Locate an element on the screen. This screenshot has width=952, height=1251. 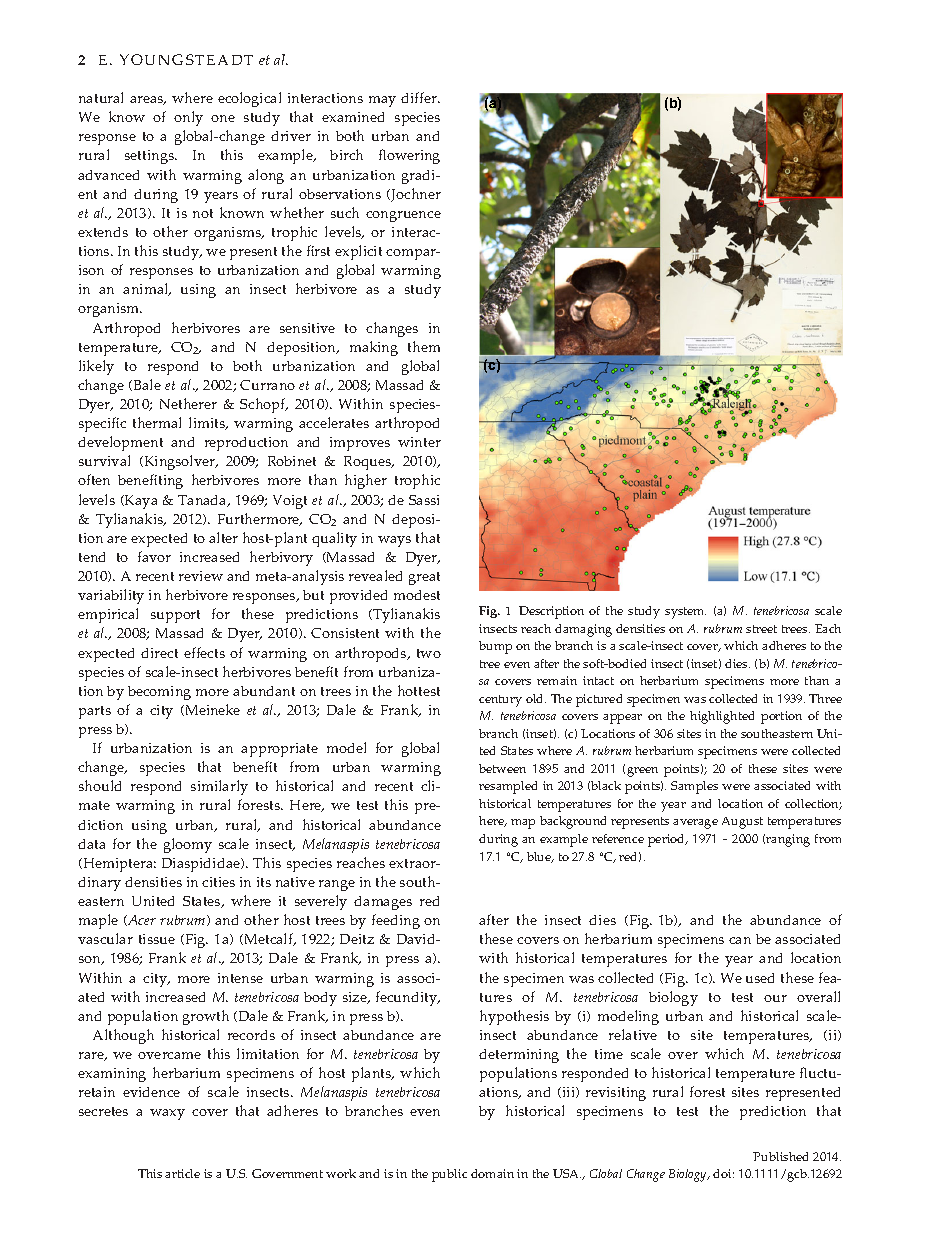
resampled is located at coordinates (508, 787).
